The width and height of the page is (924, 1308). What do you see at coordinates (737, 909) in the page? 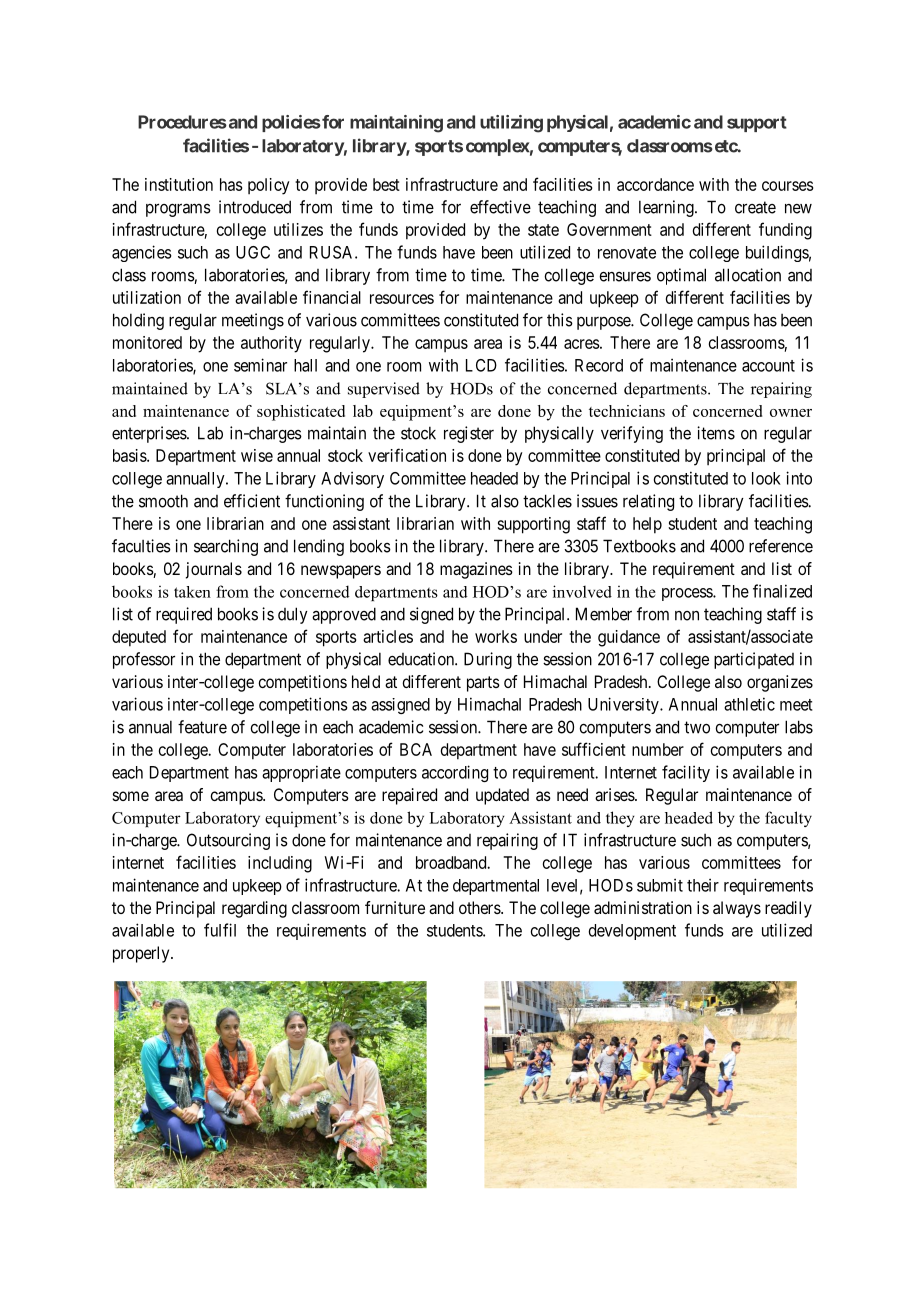
I see `always` at bounding box center [737, 909].
